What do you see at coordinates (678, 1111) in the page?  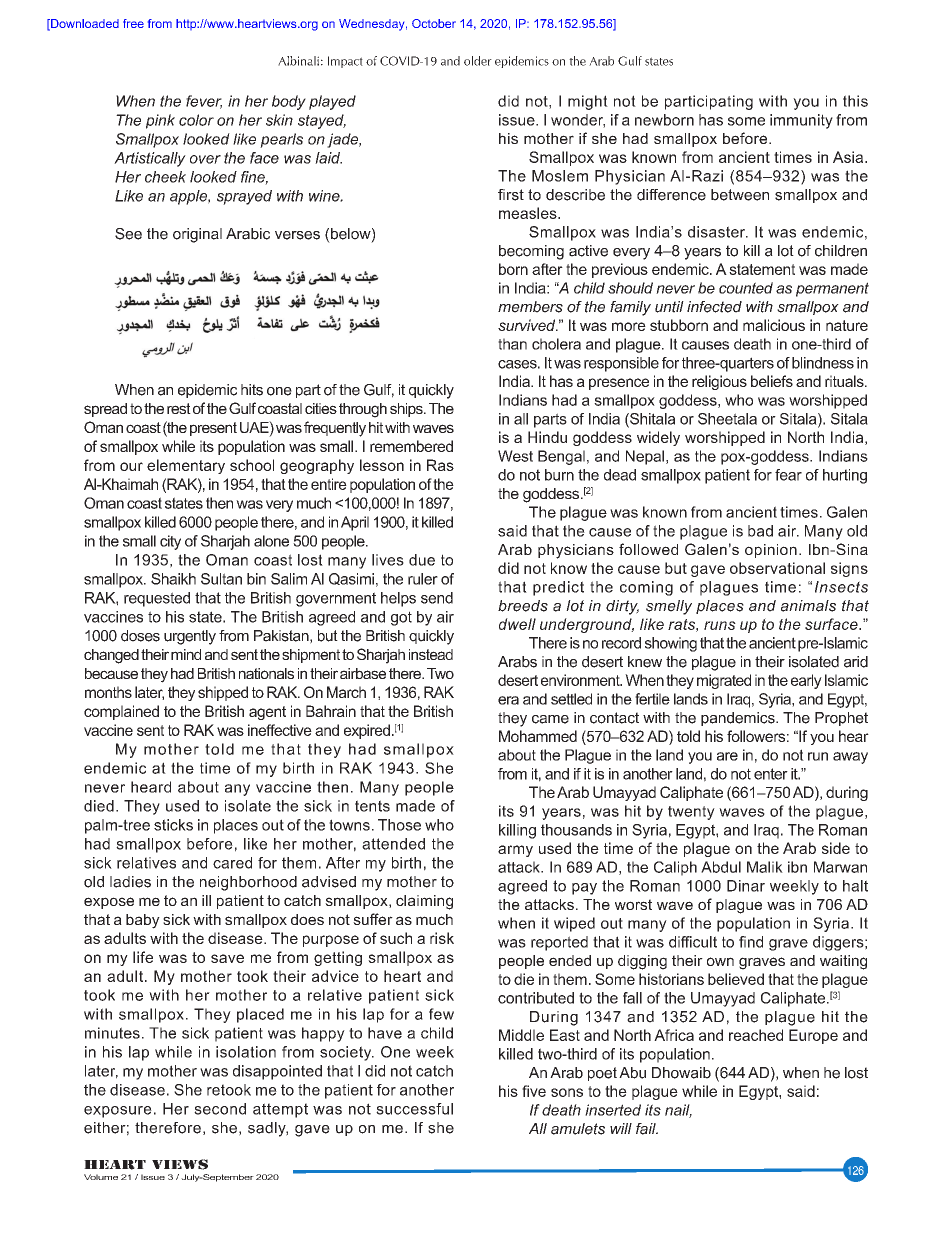 I see `nail` at bounding box center [678, 1111].
